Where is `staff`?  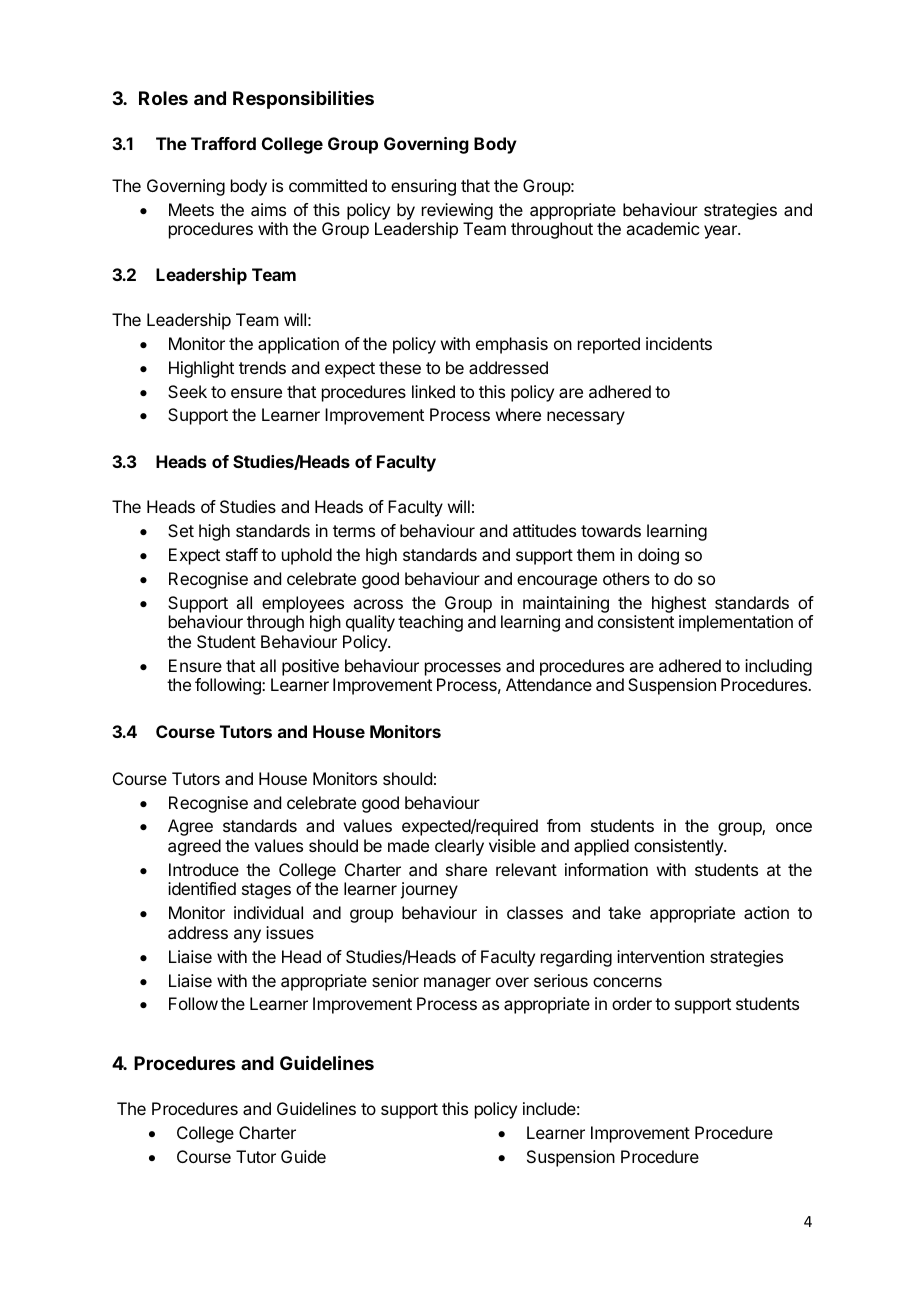 staff is located at coordinates (242, 554).
